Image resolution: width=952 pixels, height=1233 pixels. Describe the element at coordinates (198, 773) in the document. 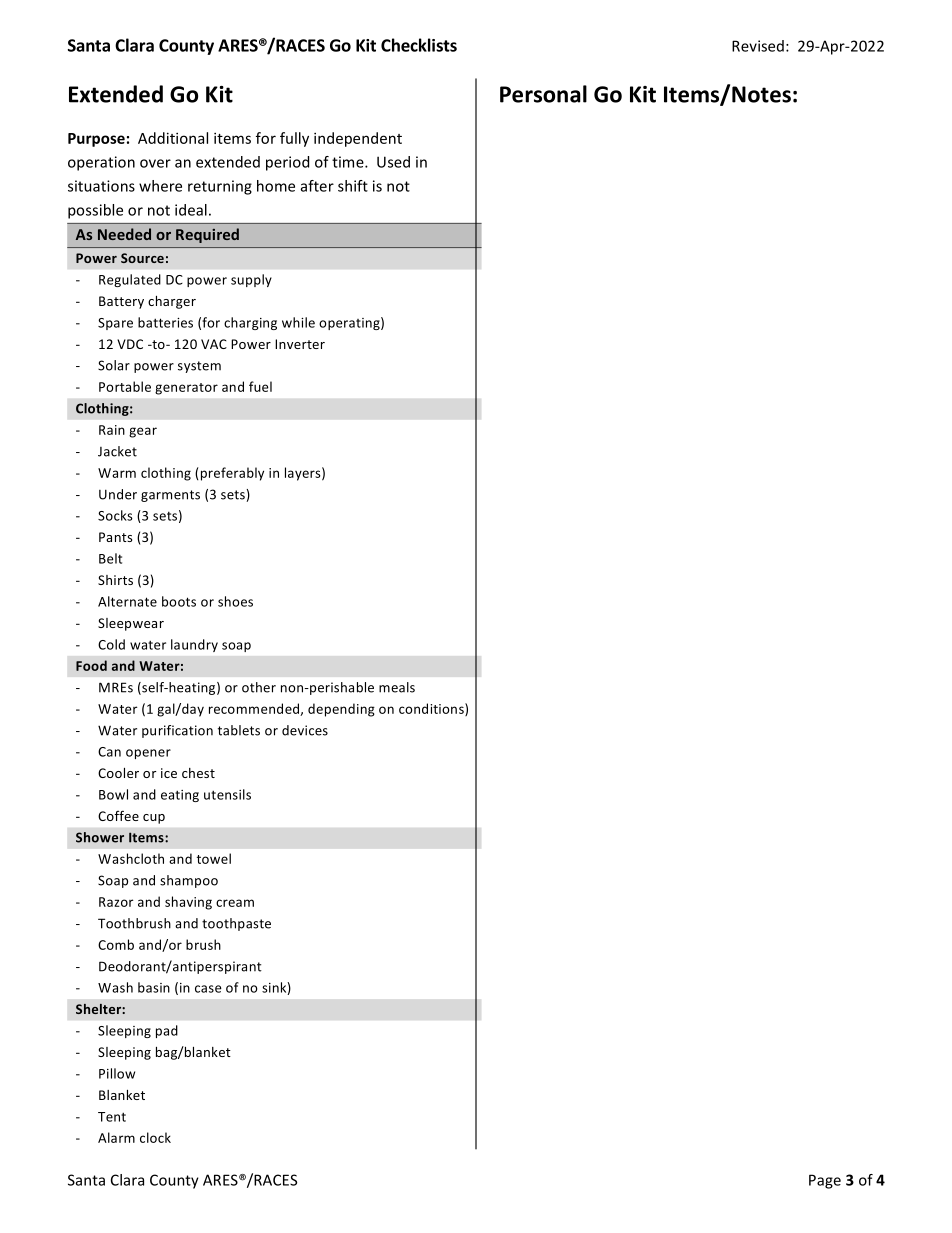

I see `chest` at that location.
